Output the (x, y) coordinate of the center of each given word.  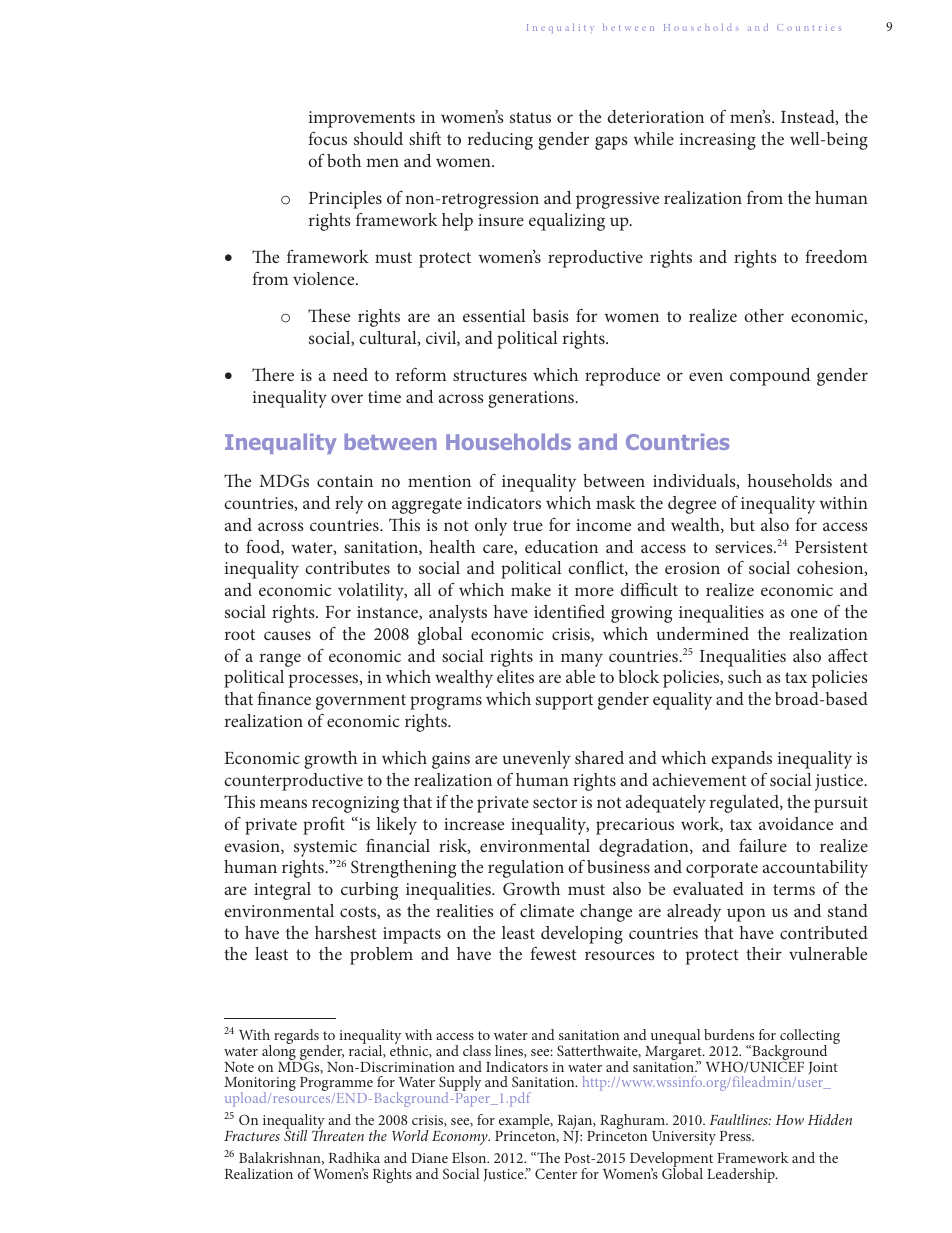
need (350, 374)
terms (794, 889)
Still (295, 1134)
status (530, 117)
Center (556, 1173)
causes (287, 635)
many (582, 660)
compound (770, 377)
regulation (526, 869)
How (789, 1120)
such (745, 676)
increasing (718, 141)
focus (327, 138)
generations (532, 399)
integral (282, 891)
